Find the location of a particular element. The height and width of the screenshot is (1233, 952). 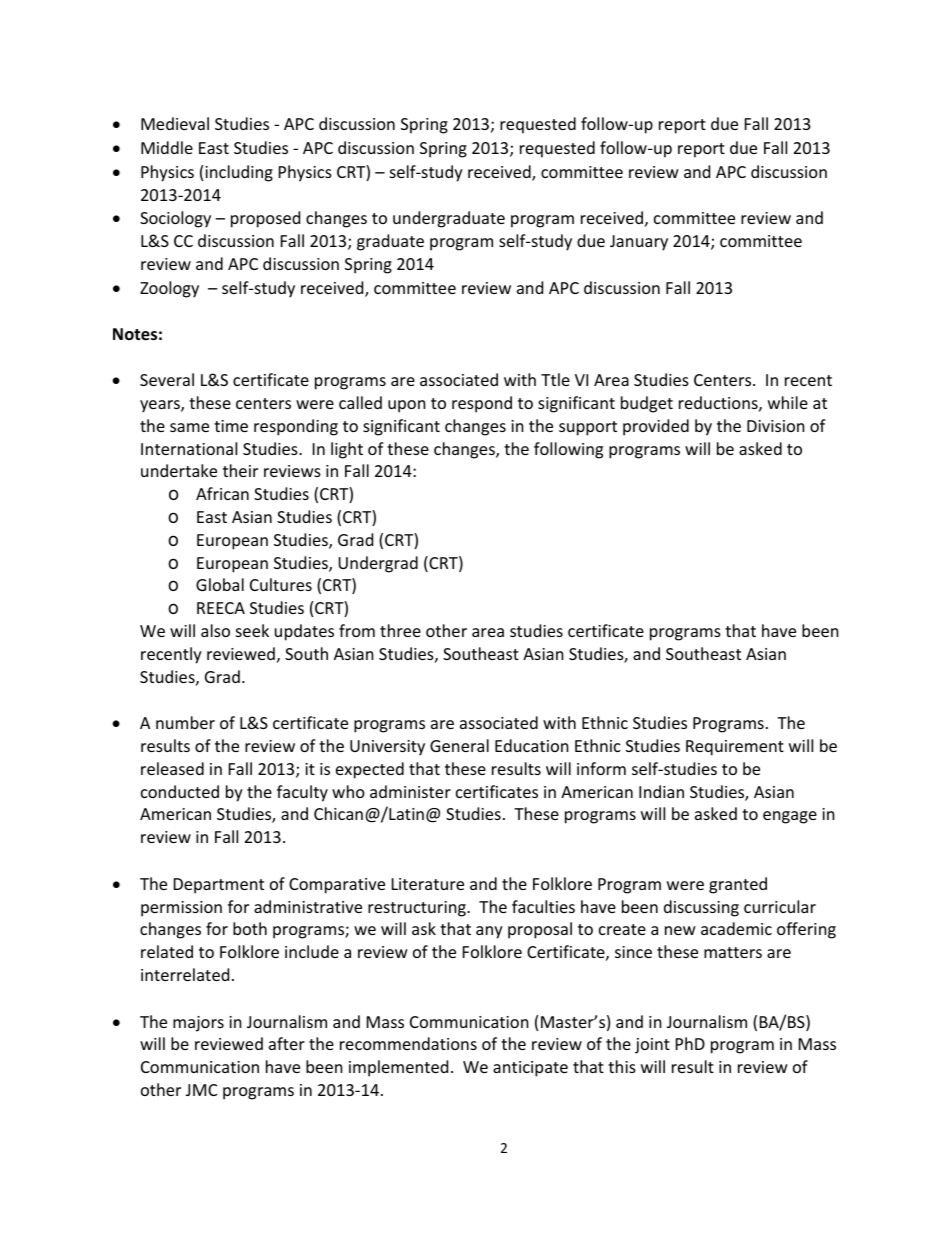

General is located at coordinates (459, 745).
